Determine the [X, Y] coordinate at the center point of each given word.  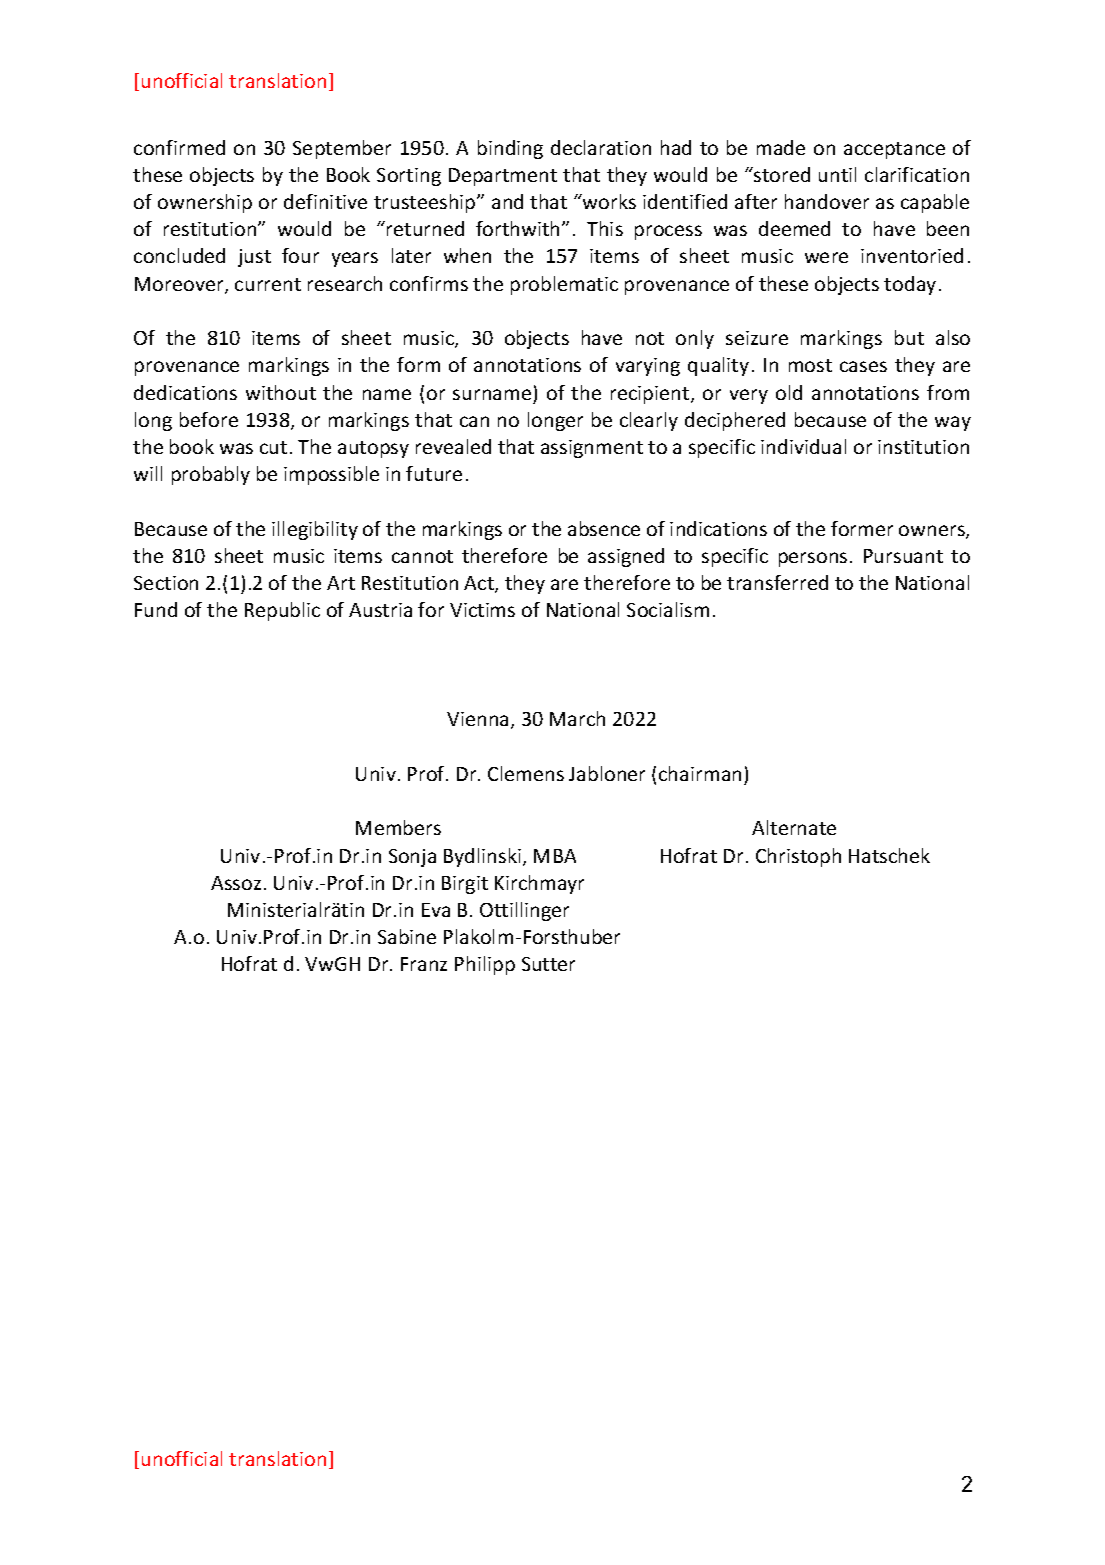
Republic [282, 611]
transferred [777, 582]
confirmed [179, 147]
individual [803, 446]
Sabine [407, 936]
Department [503, 177]
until [837, 174]
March [577, 718]
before [209, 419]
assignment [592, 449]
